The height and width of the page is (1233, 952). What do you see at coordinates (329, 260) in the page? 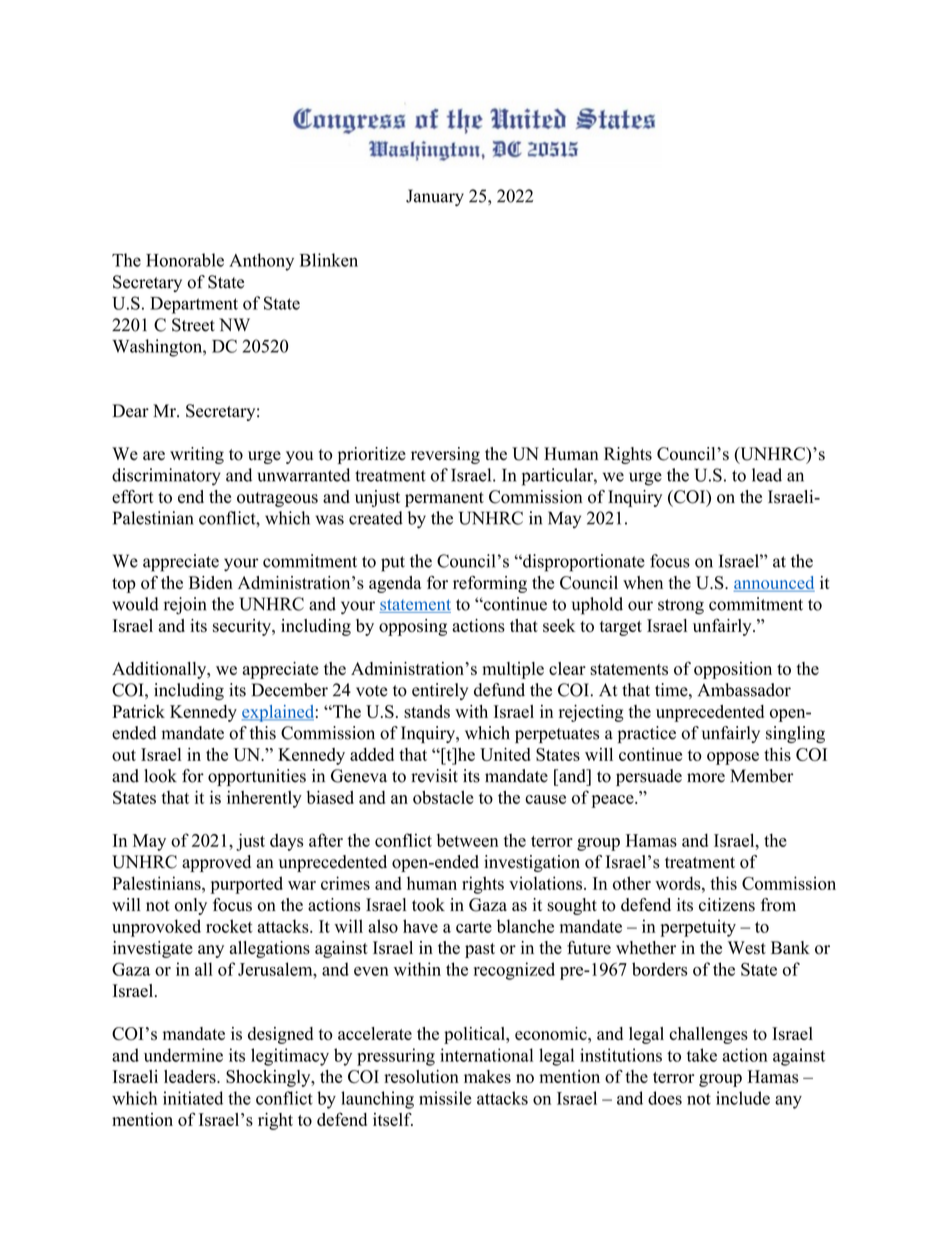
I see `Blinken` at bounding box center [329, 260].
